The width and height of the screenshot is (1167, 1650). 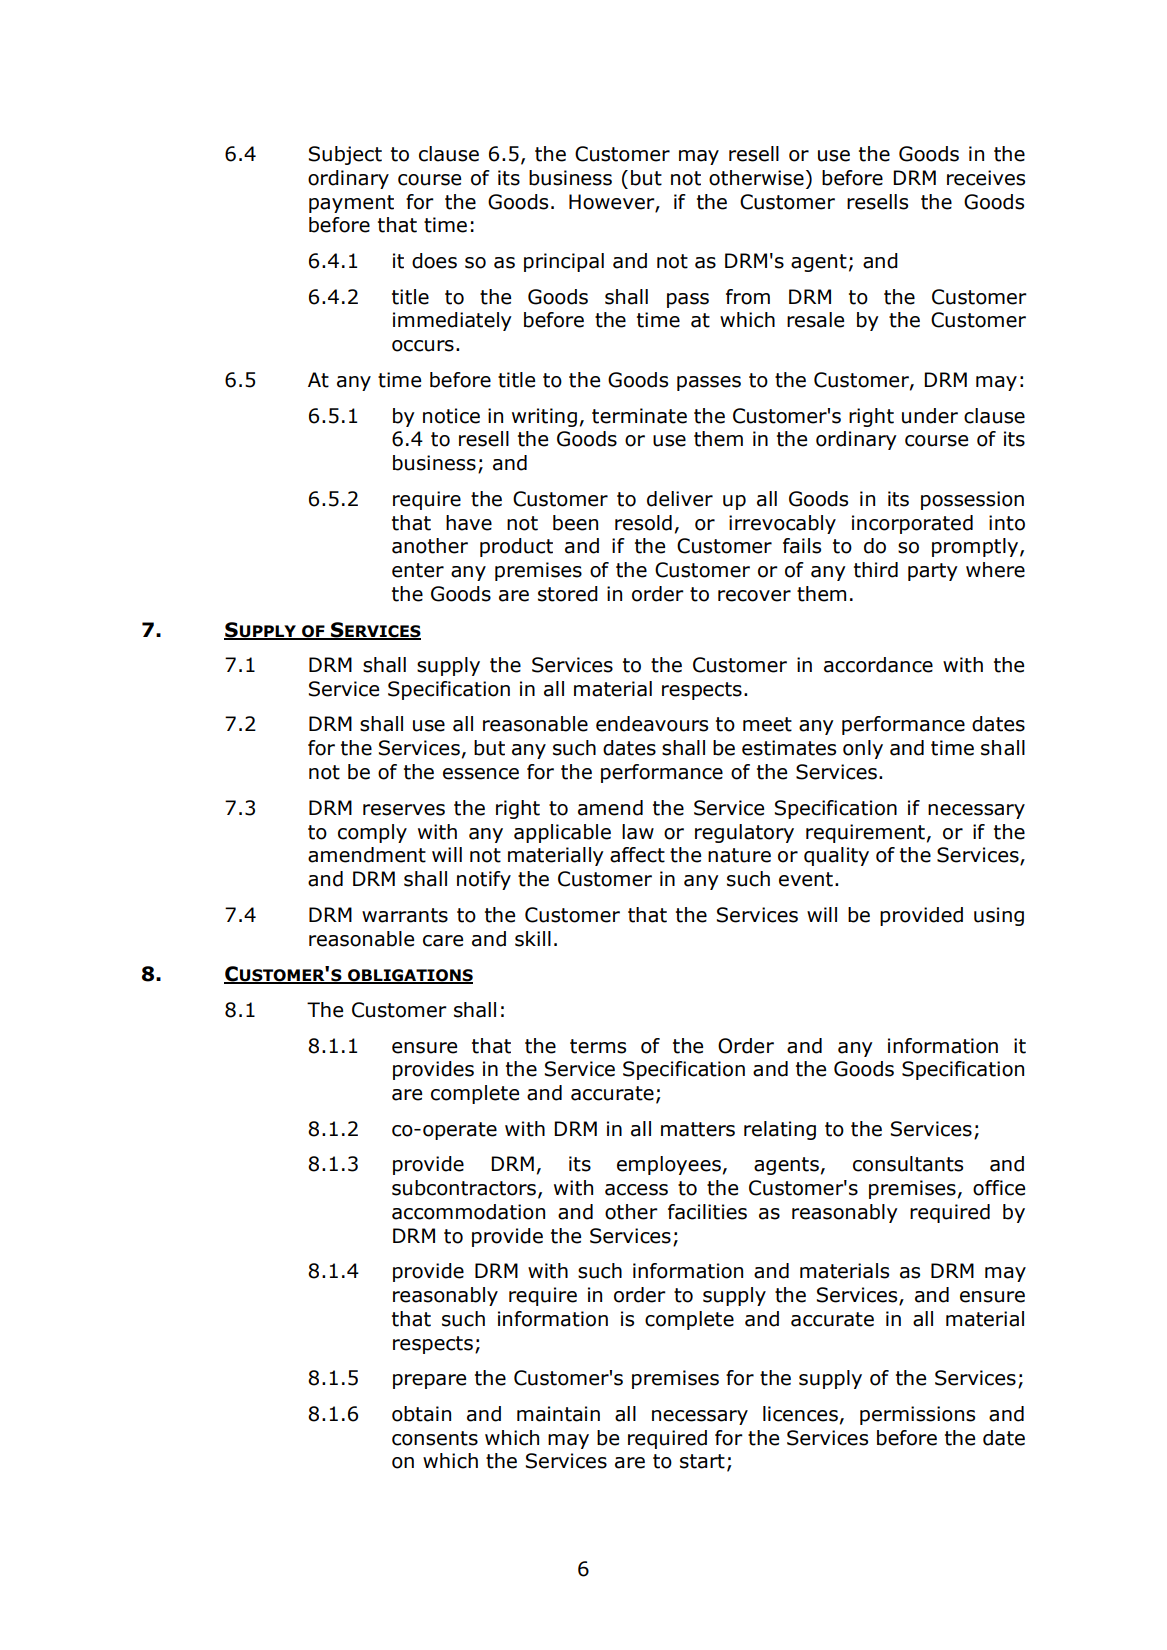 What do you see at coordinates (418, 570) in the screenshot?
I see `enter` at bounding box center [418, 570].
